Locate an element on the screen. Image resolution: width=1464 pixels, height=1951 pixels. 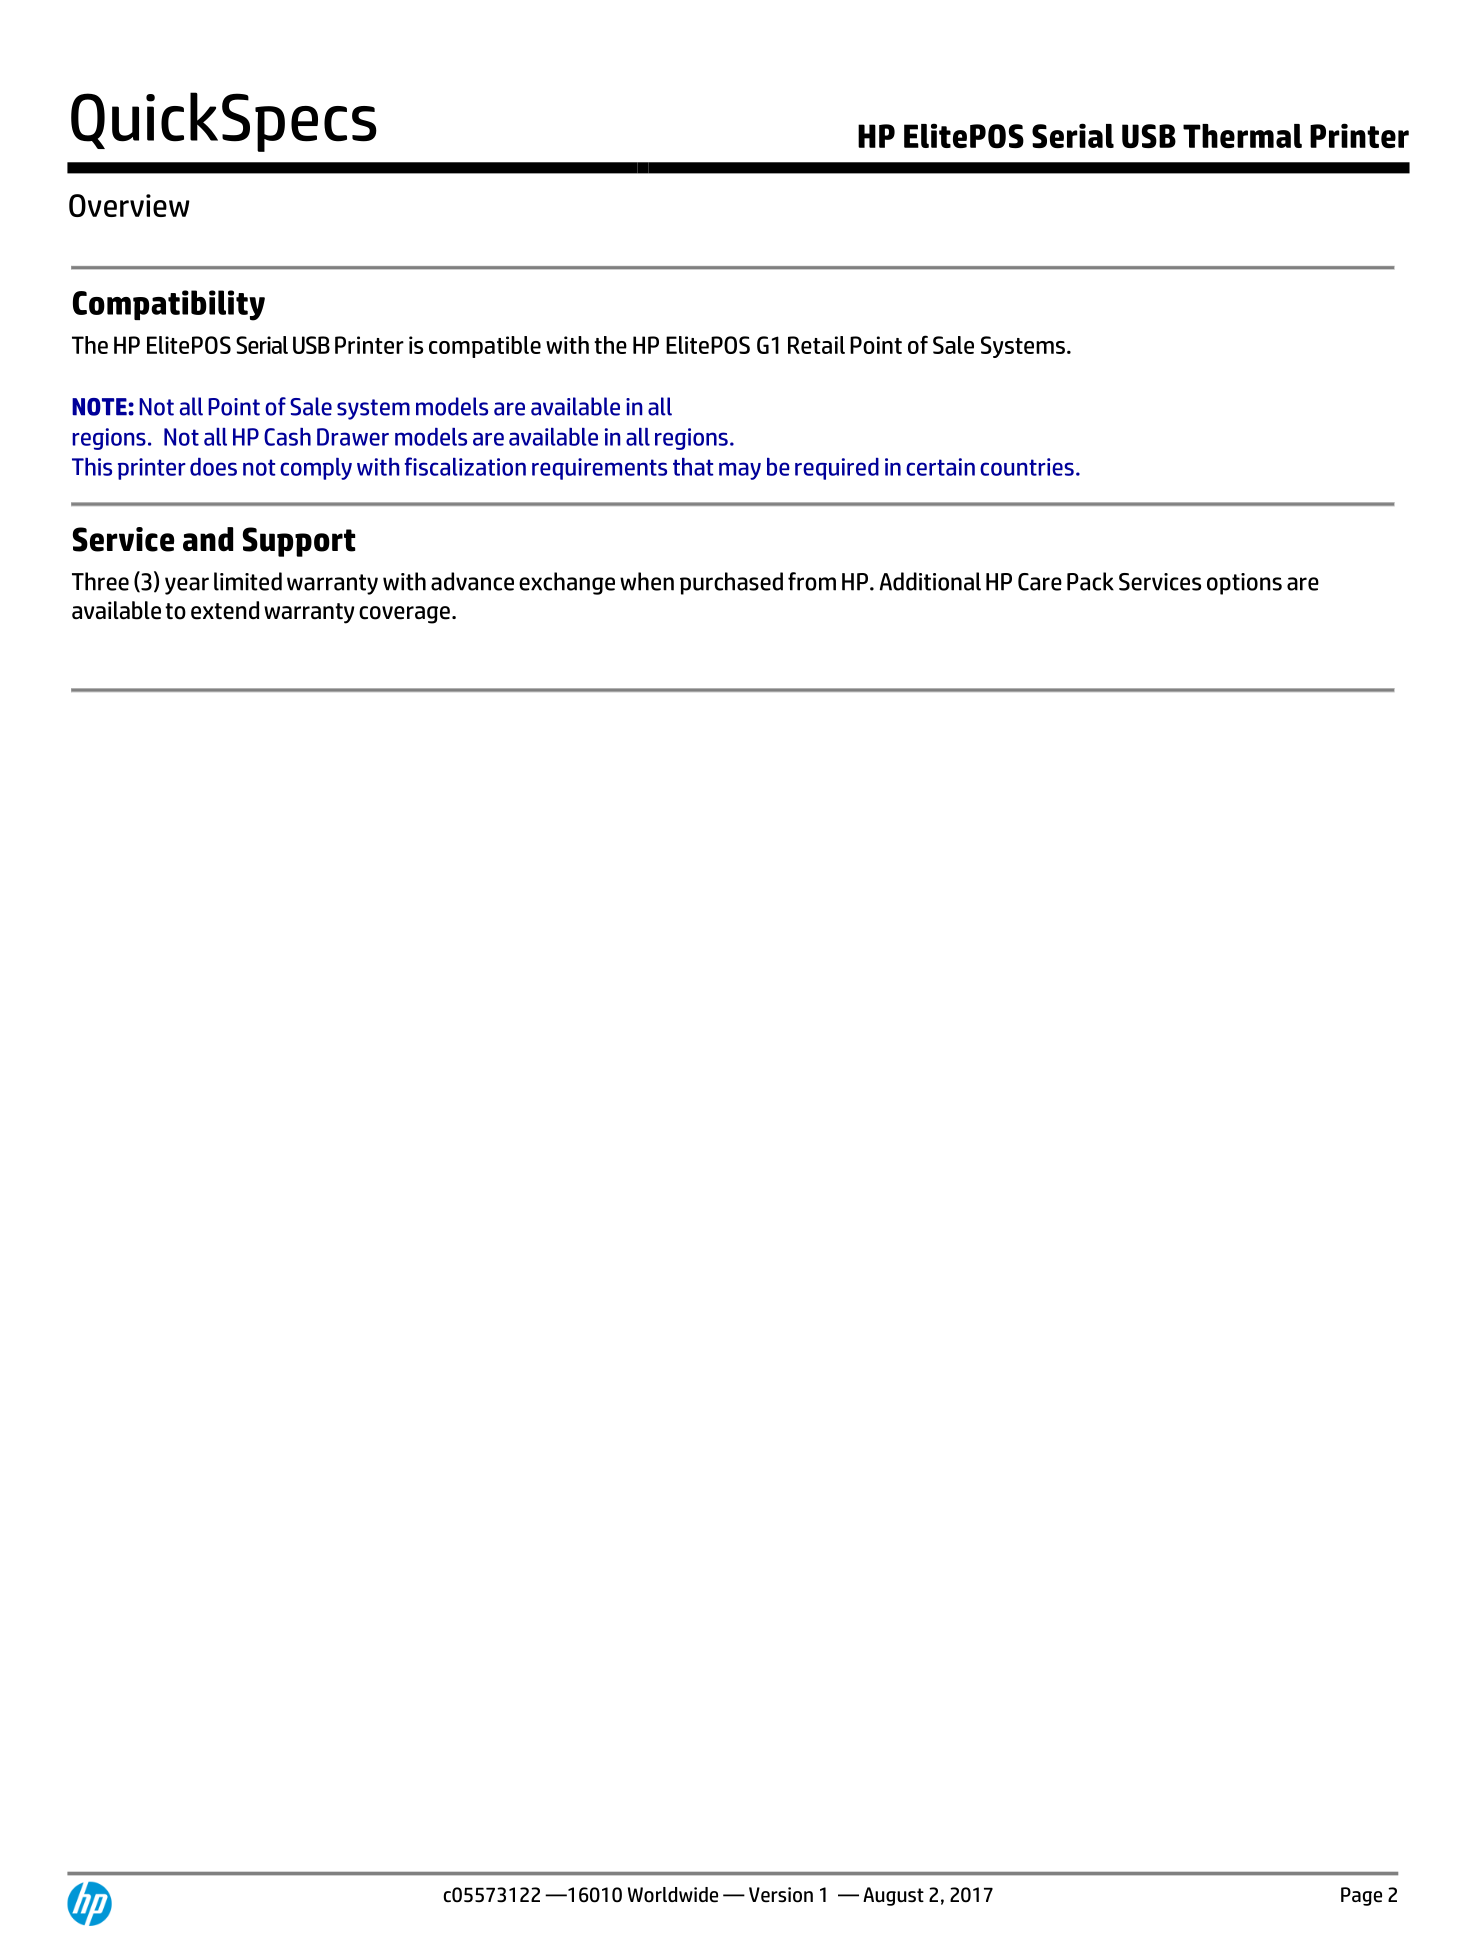
purchased is located at coordinates (731, 583).
